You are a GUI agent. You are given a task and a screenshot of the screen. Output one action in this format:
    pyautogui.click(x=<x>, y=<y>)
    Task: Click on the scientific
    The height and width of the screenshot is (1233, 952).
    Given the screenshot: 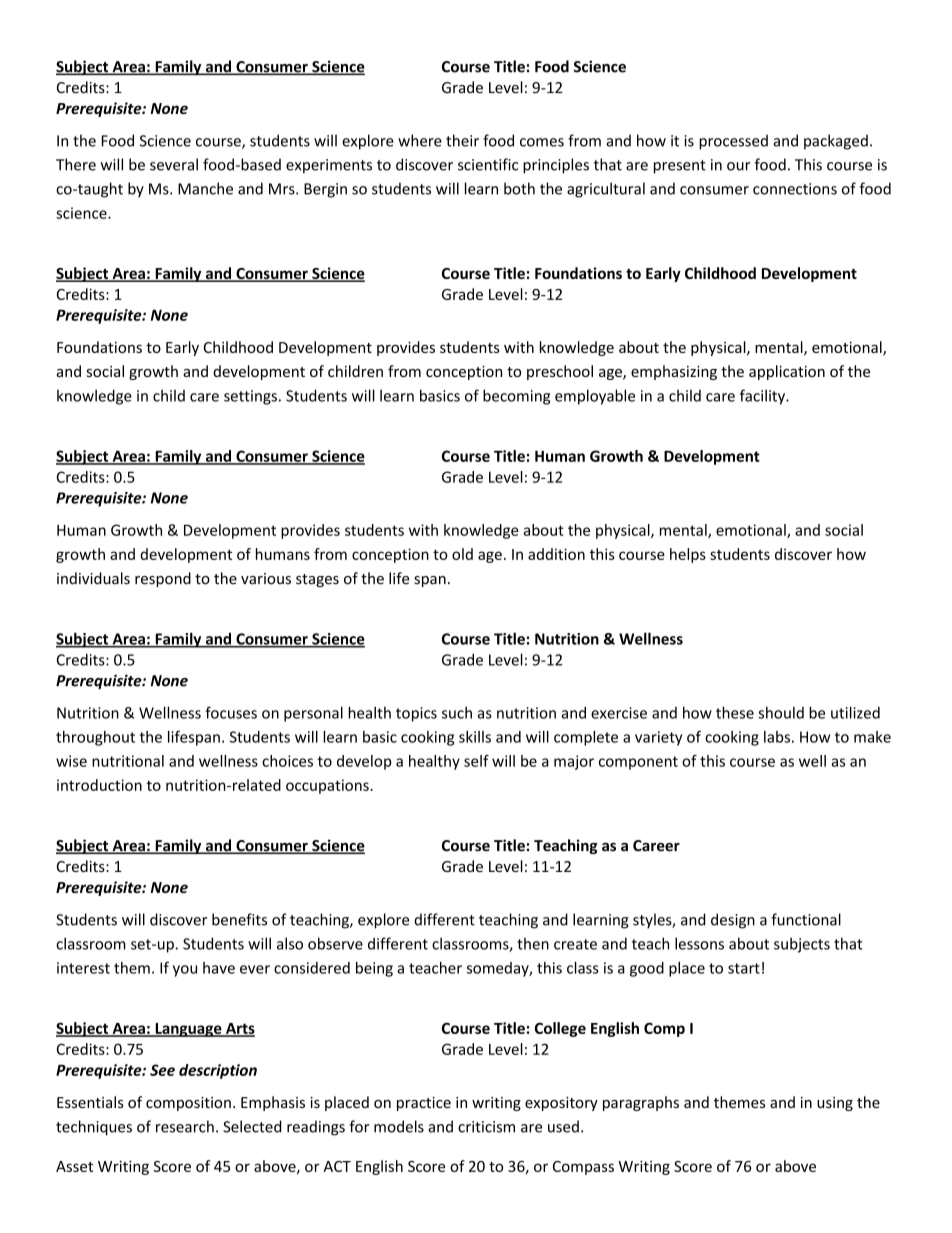 What is the action you would take?
    pyautogui.click(x=488, y=164)
